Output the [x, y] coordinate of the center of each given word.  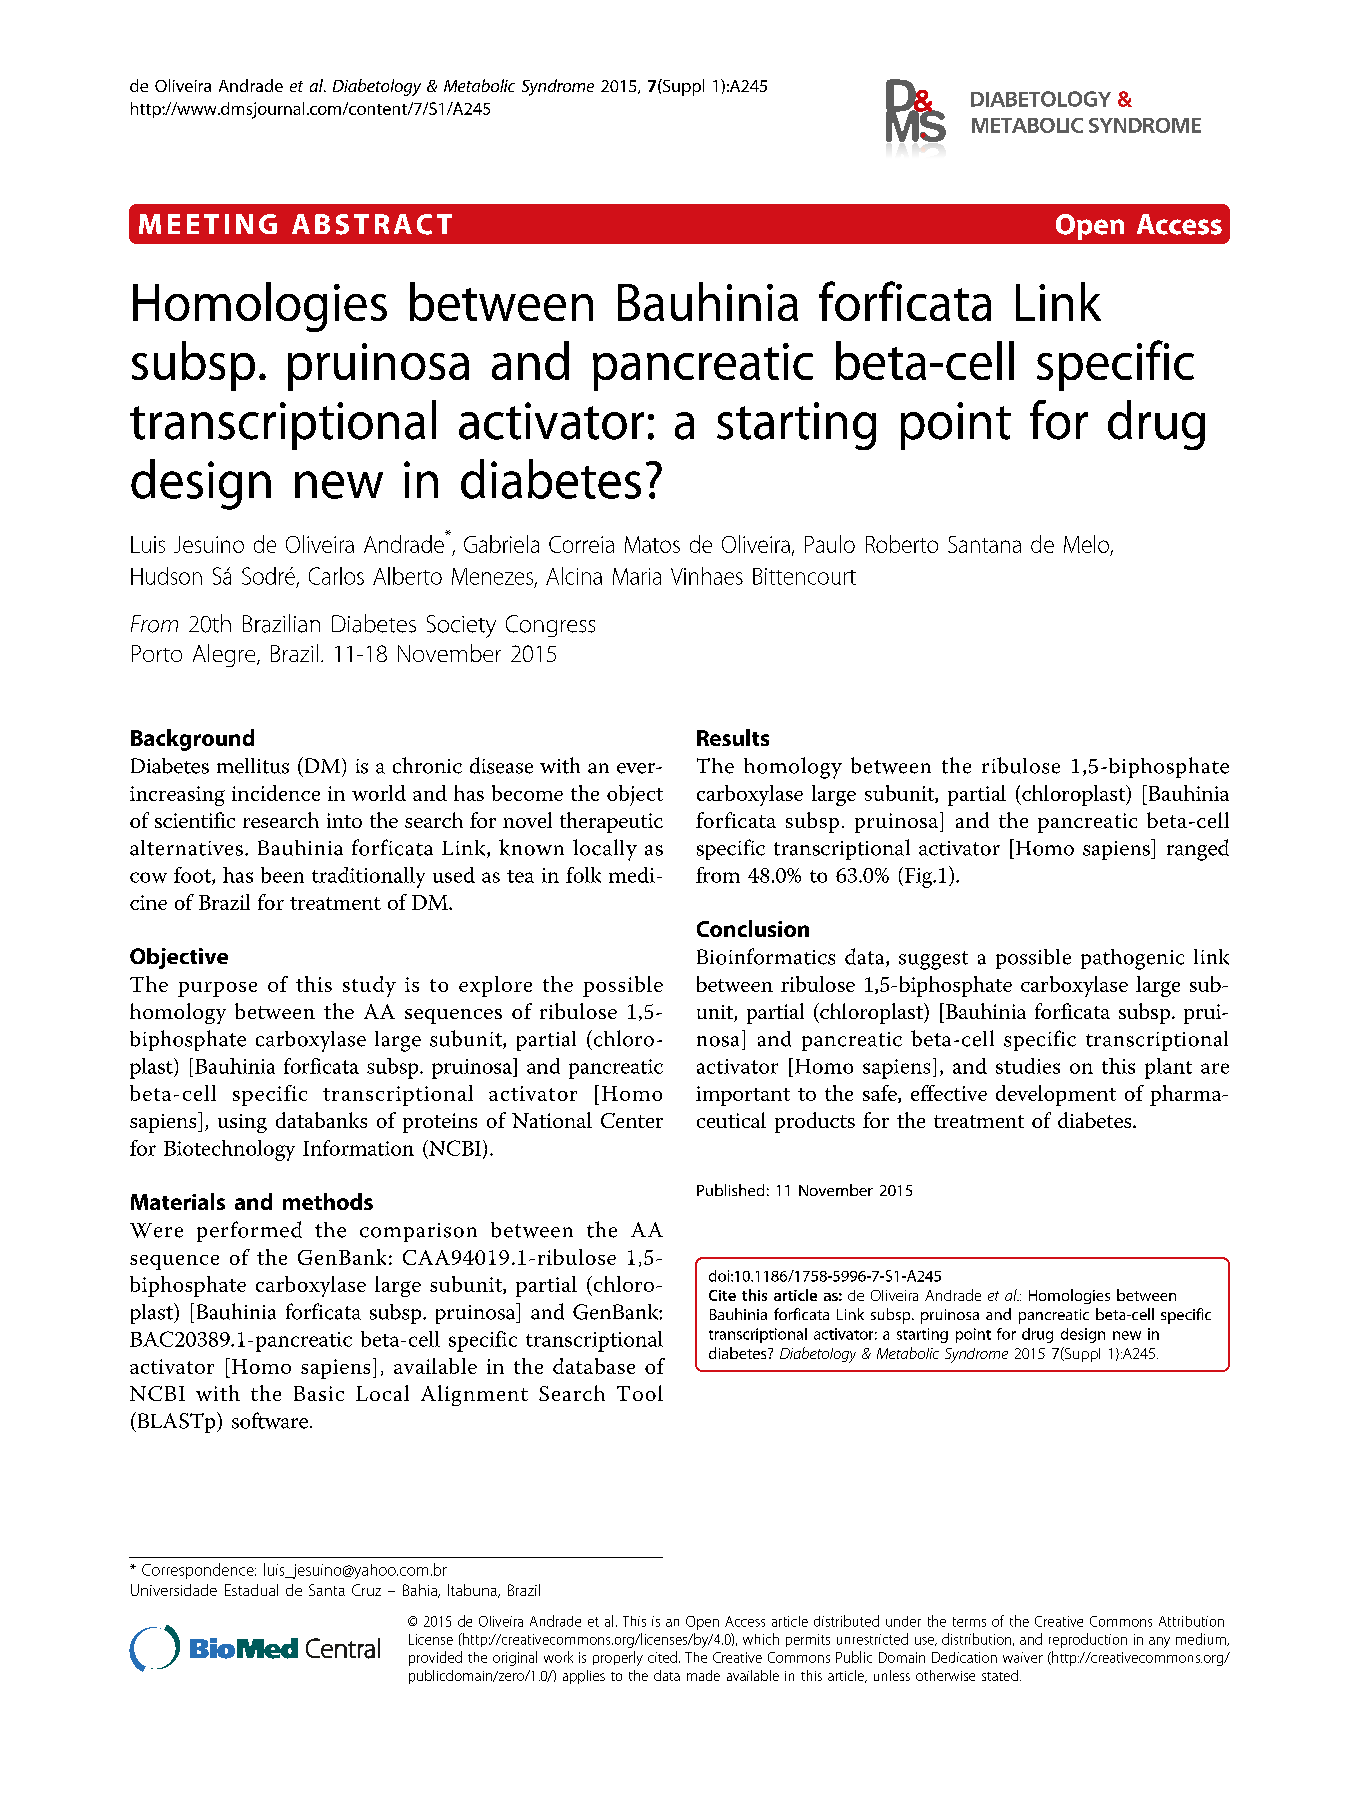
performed [249, 1231]
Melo [1086, 544]
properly [618, 1658]
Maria [637, 576]
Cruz [366, 1590]
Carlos [336, 576]
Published [730, 1190]
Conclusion [753, 928]
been [282, 875]
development [1056, 1095]
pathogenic [1132, 959]
